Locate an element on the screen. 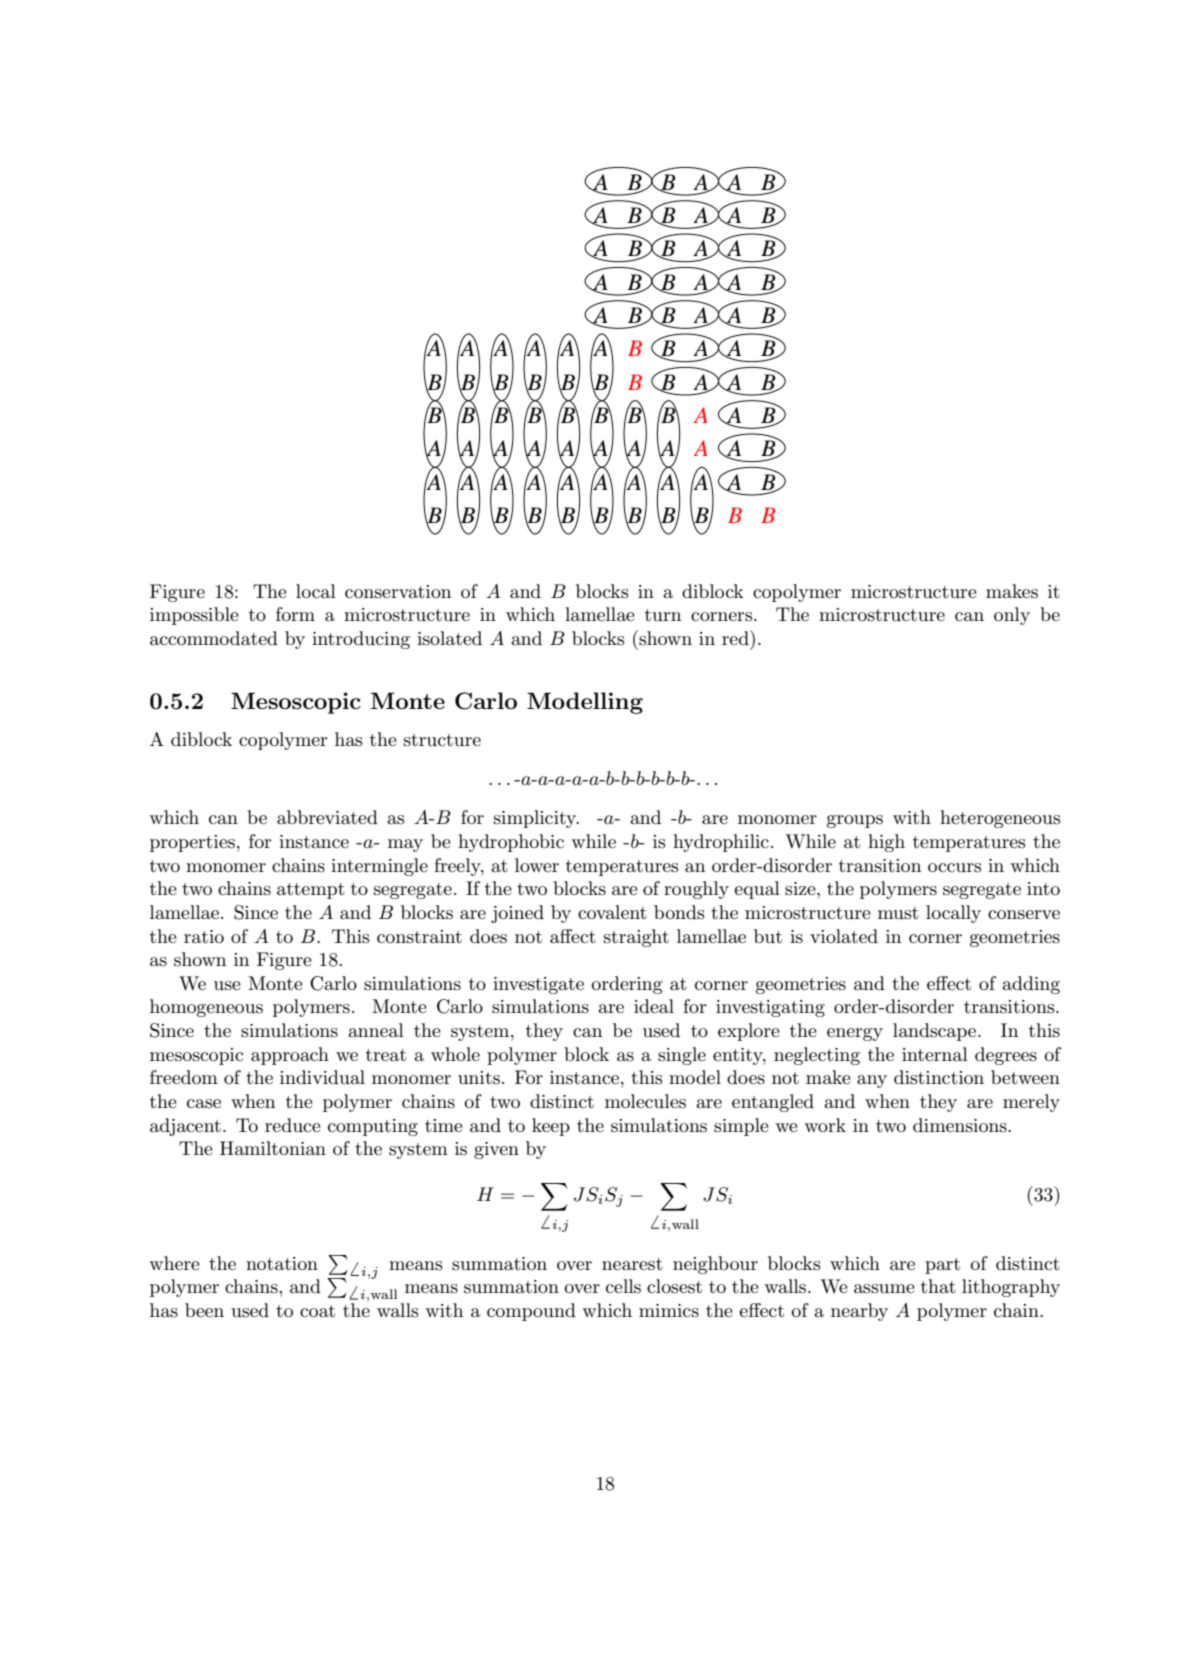 The height and width of the screenshot is (1665, 1177). internal is located at coordinates (935, 1054).
